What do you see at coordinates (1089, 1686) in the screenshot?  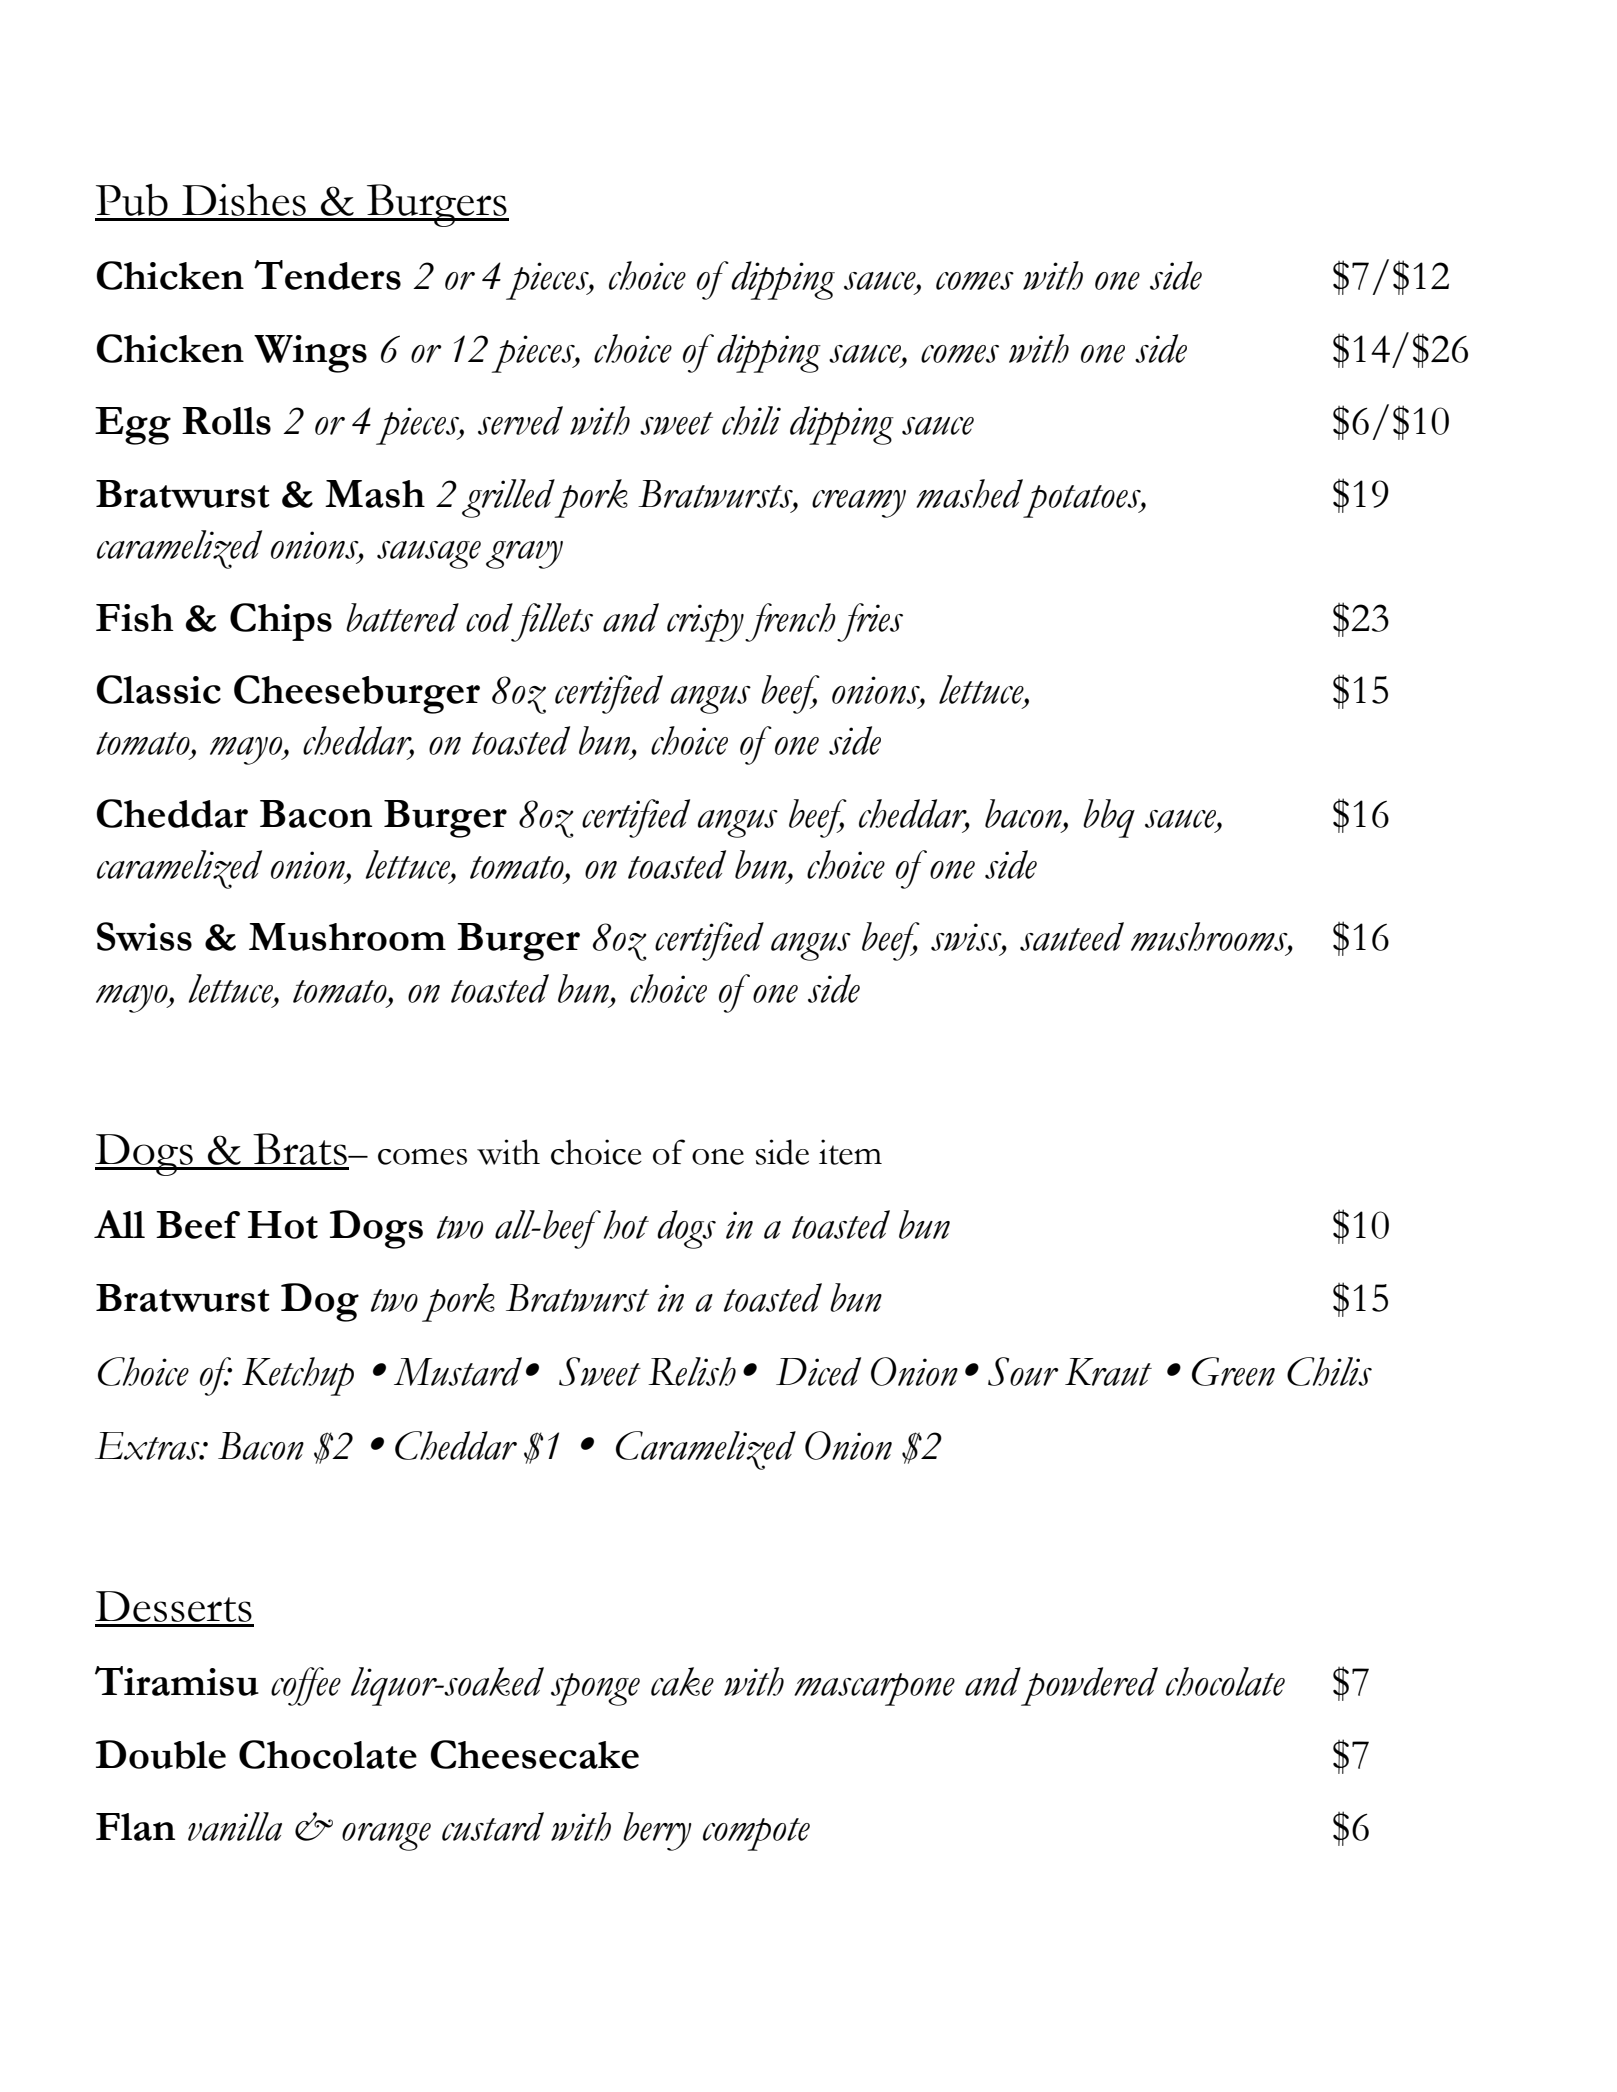 I see `powdered` at bounding box center [1089, 1686].
